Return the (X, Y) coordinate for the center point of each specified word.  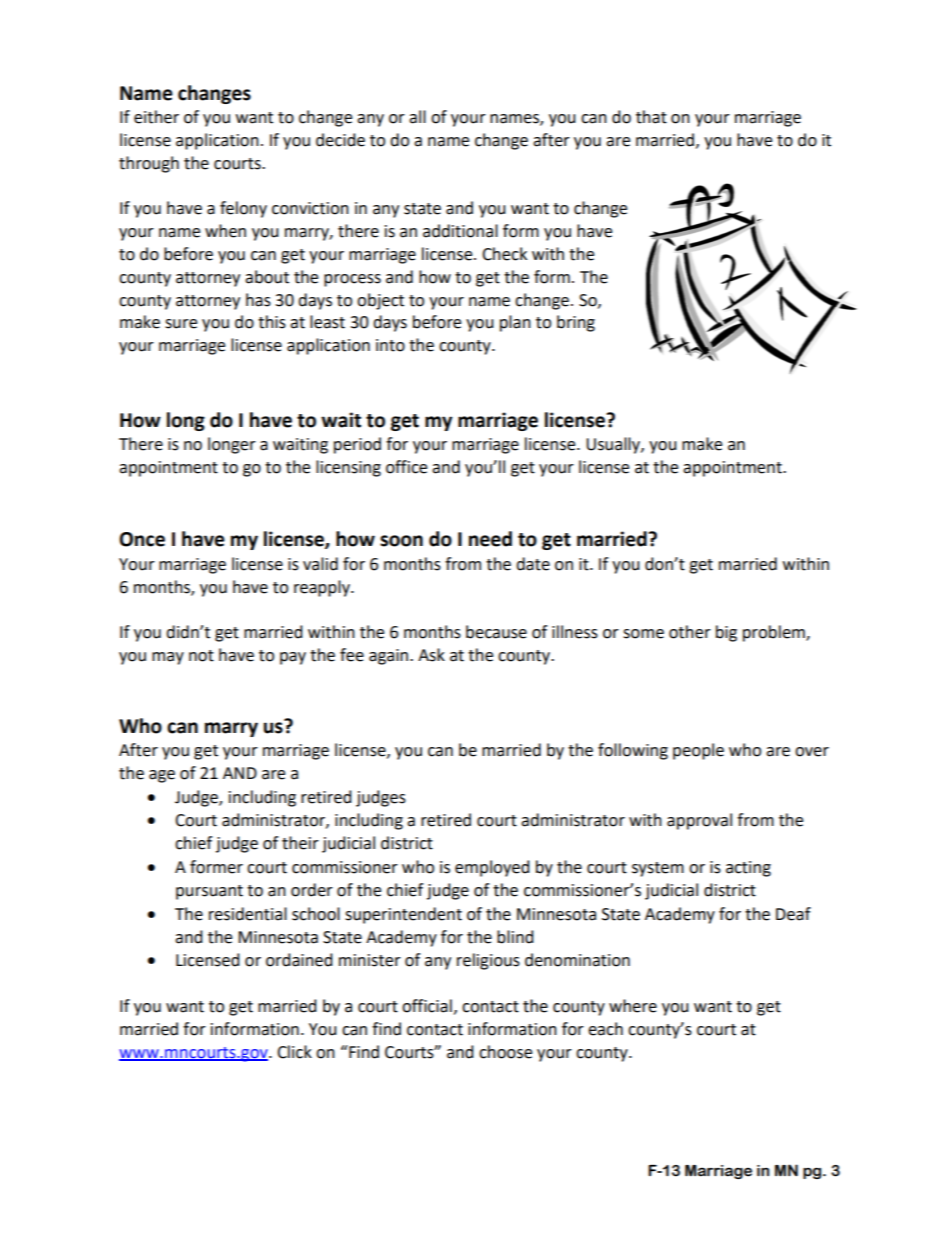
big (726, 633)
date (533, 564)
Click (294, 1052)
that (651, 117)
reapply (323, 588)
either (156, 117)
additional (460, 231)
